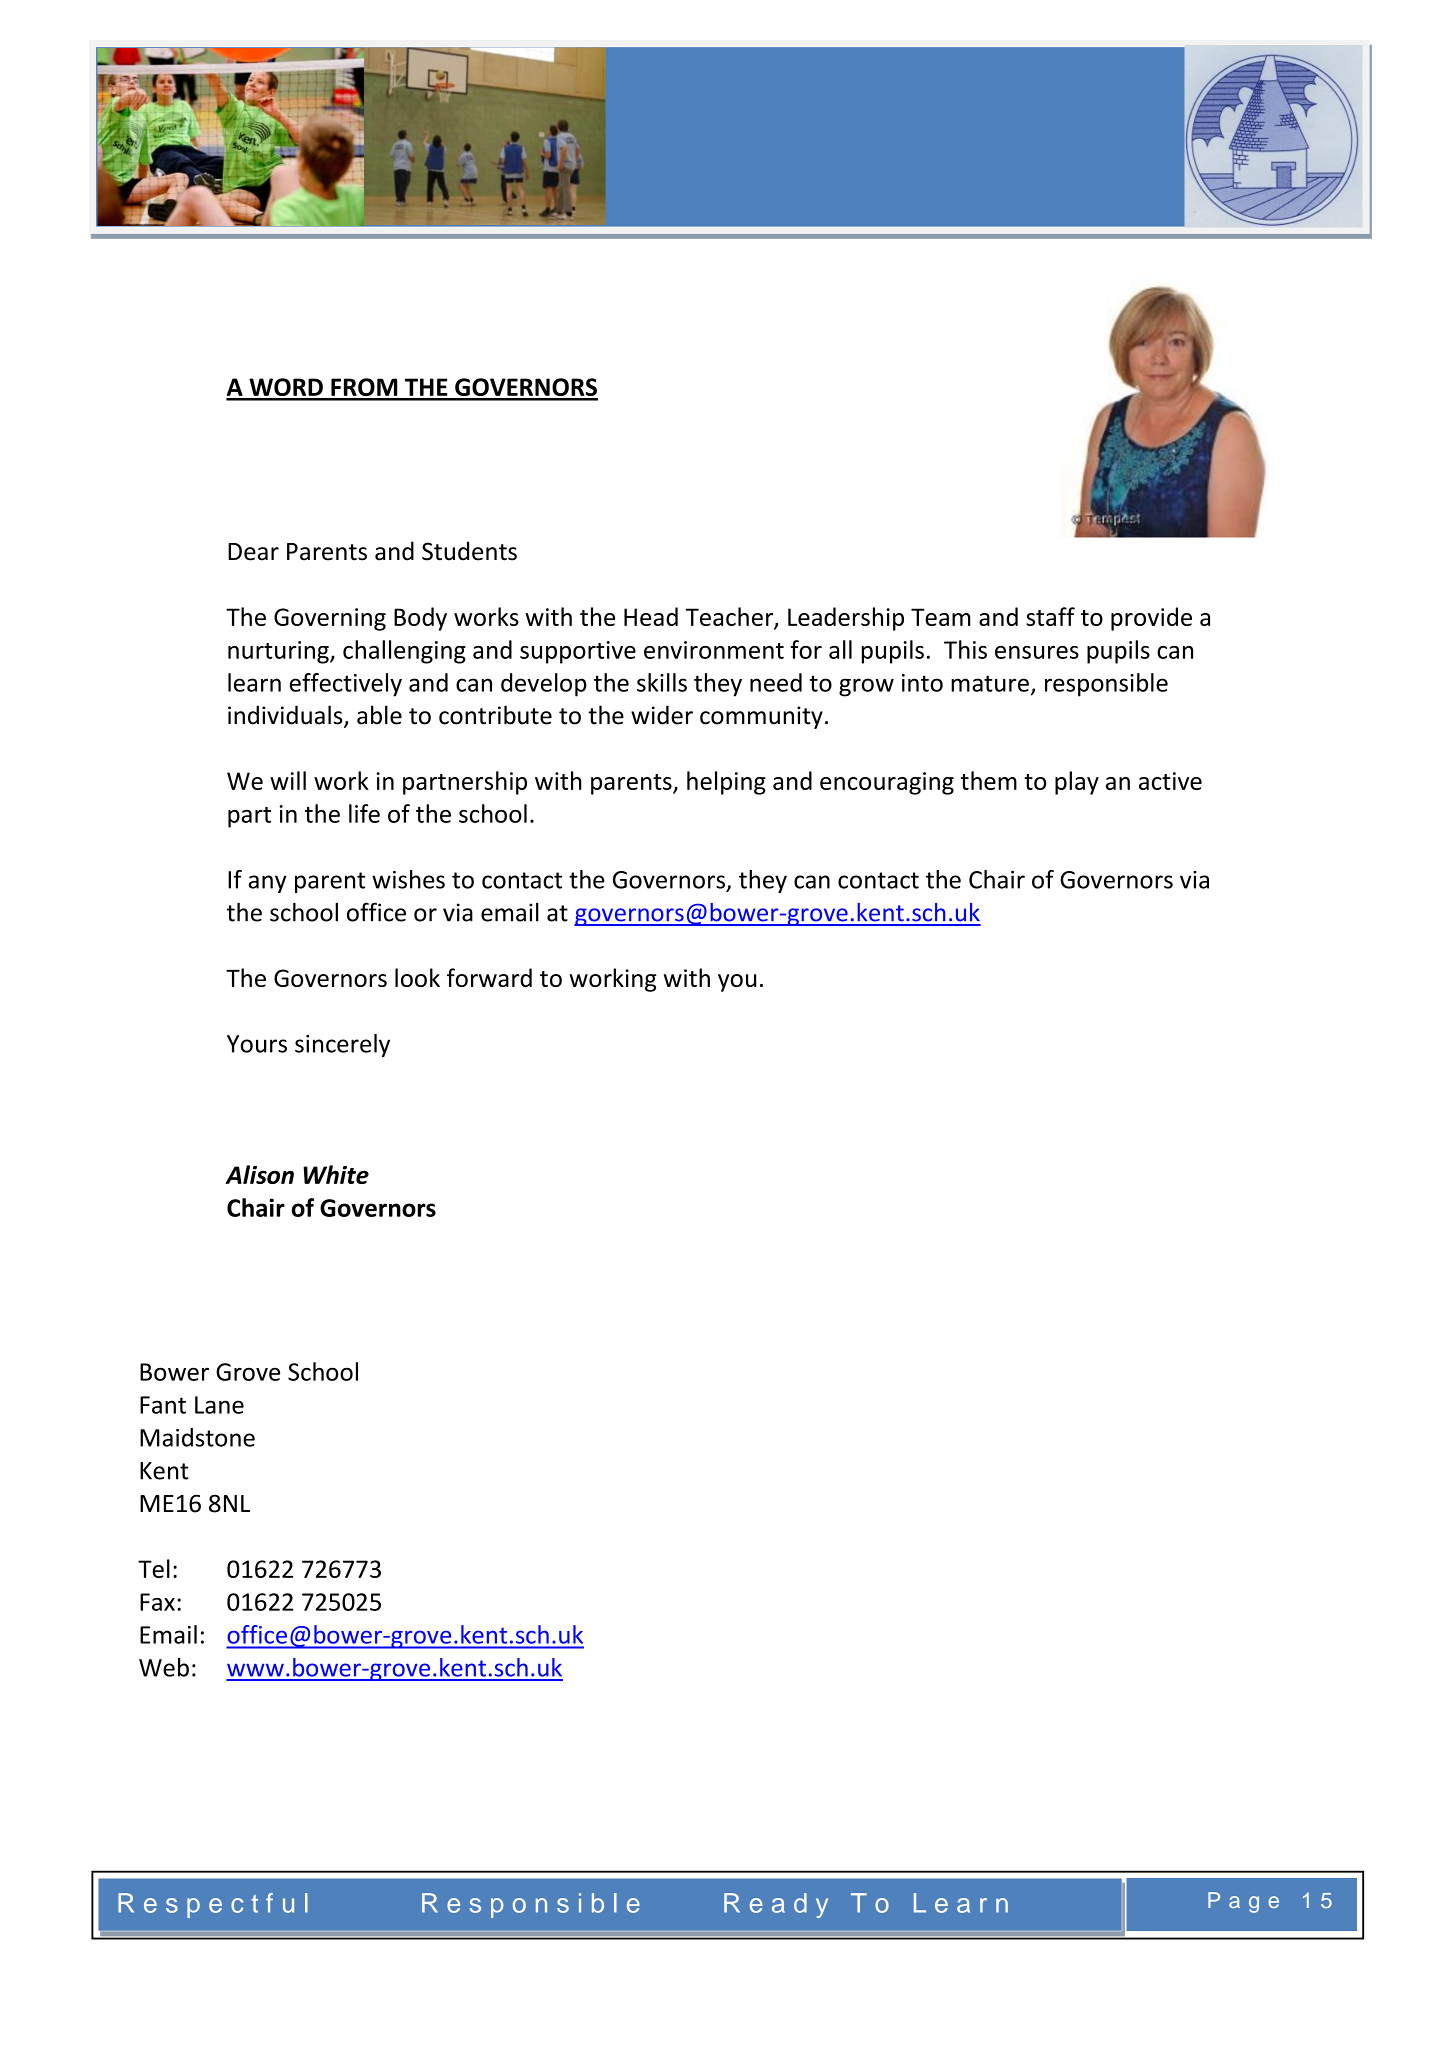  I want to click on staff, so click(1050, 616).
